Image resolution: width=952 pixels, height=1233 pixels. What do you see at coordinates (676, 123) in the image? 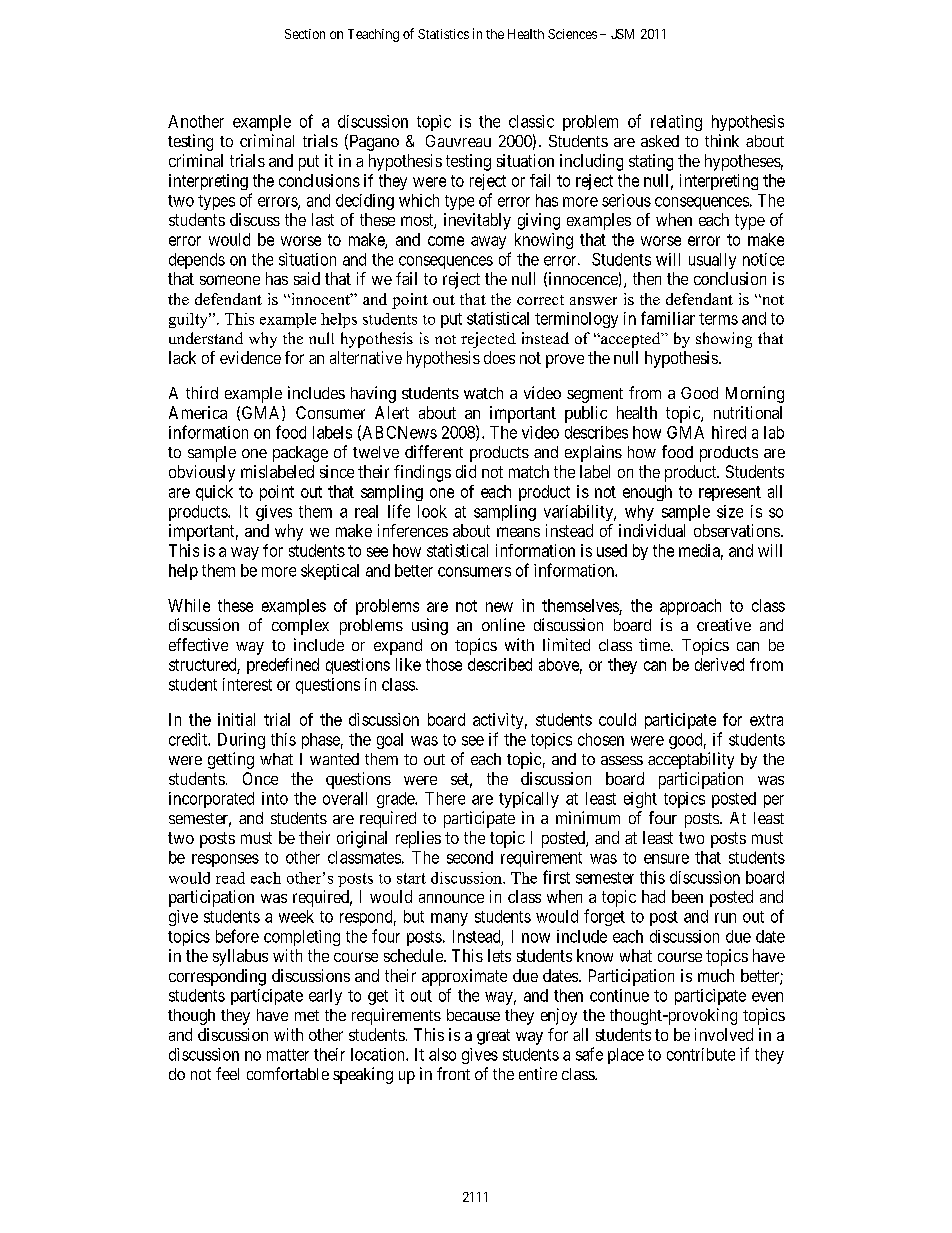
I see `relating` at bounding box center [676, 123].
